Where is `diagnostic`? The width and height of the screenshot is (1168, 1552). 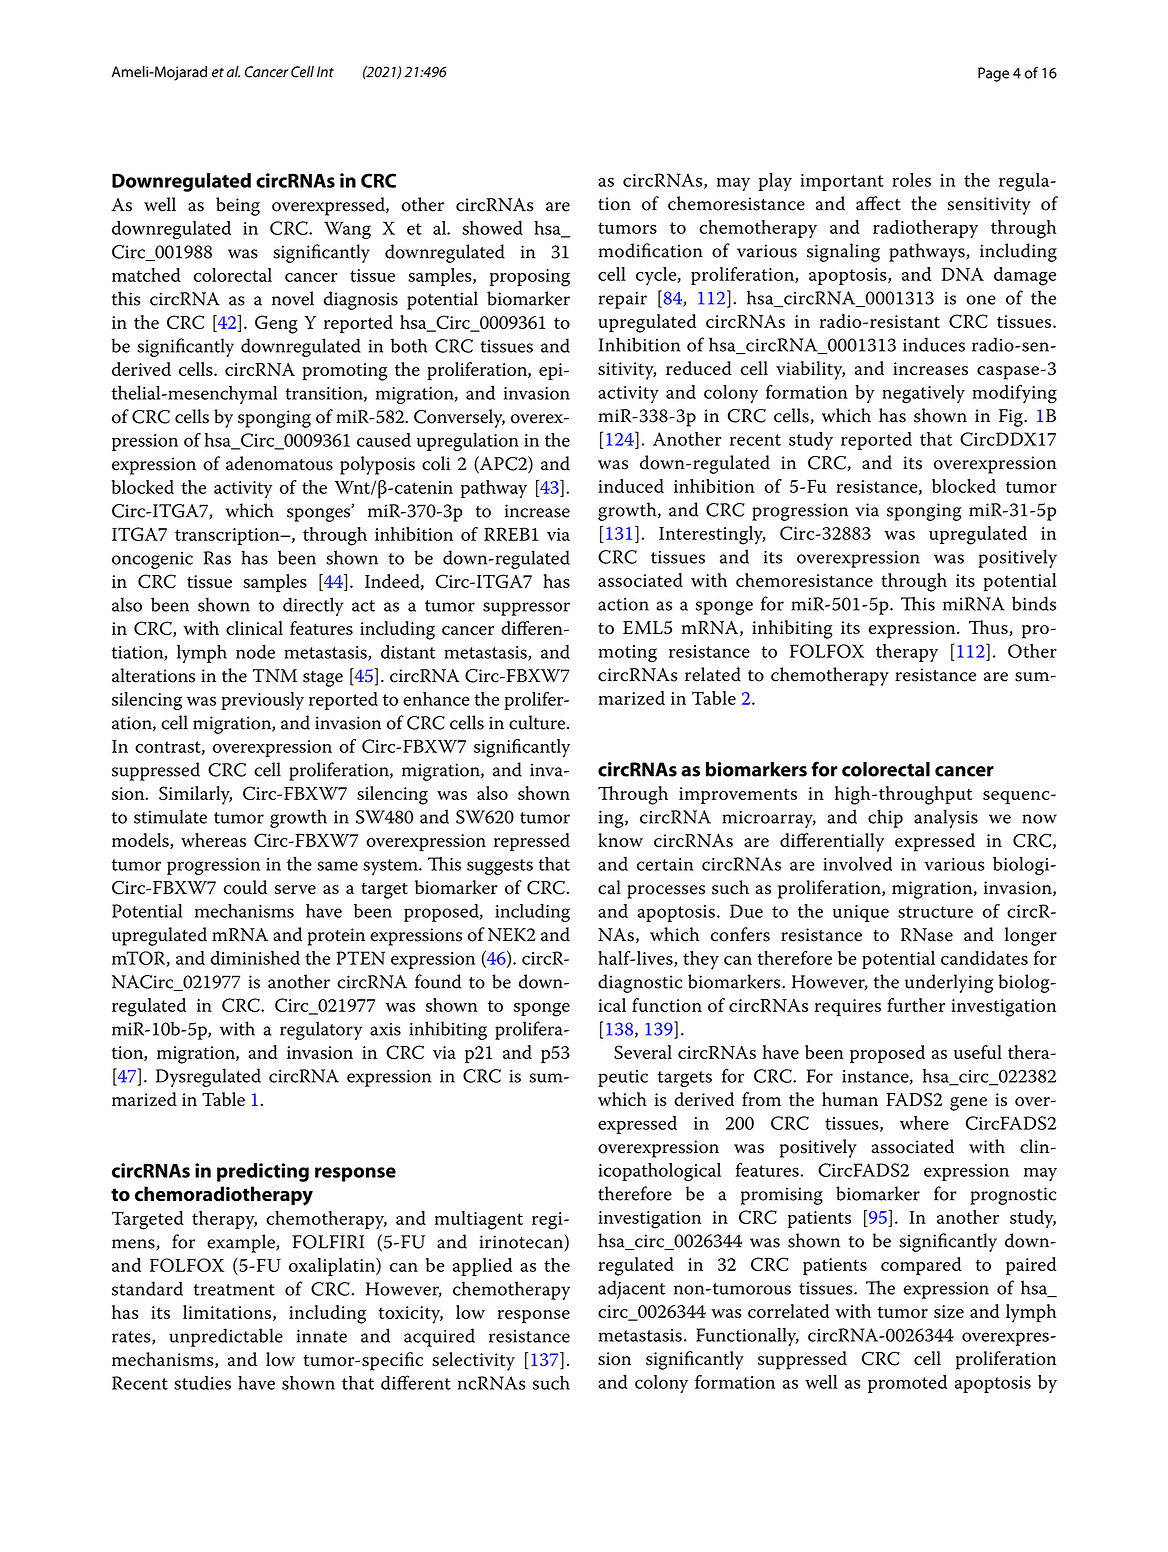 diagnostic is located at coordinates (640, 983).
